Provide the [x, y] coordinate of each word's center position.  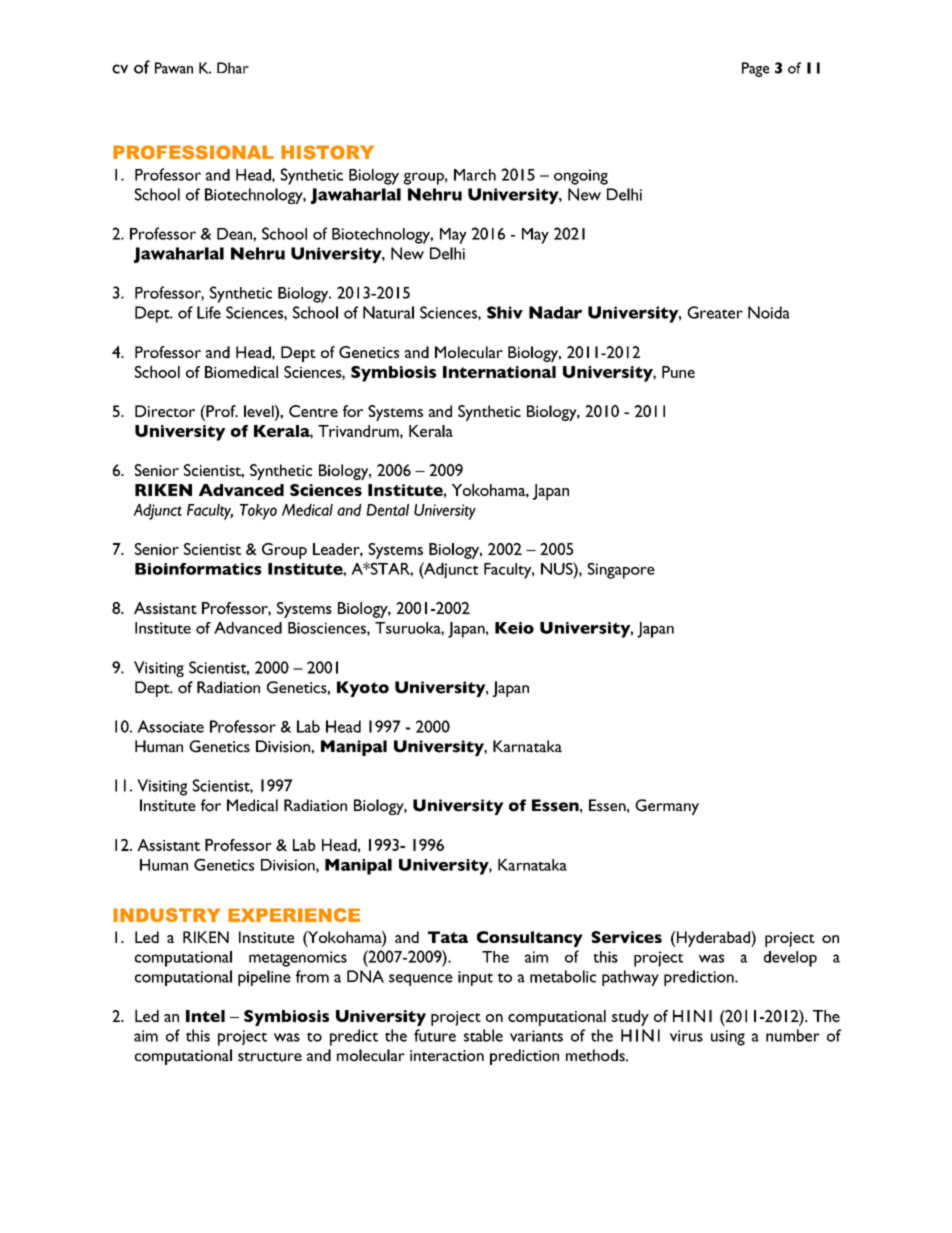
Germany [667, 807]
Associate [170, 726]
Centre [313, 411]
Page [755, 69]
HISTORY [327, 152]
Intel [205, 1016]
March [475, 175]
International [499, 372]
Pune [678, 372]
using [728, 1038]
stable [483, 1035]
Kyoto [363, 689]
